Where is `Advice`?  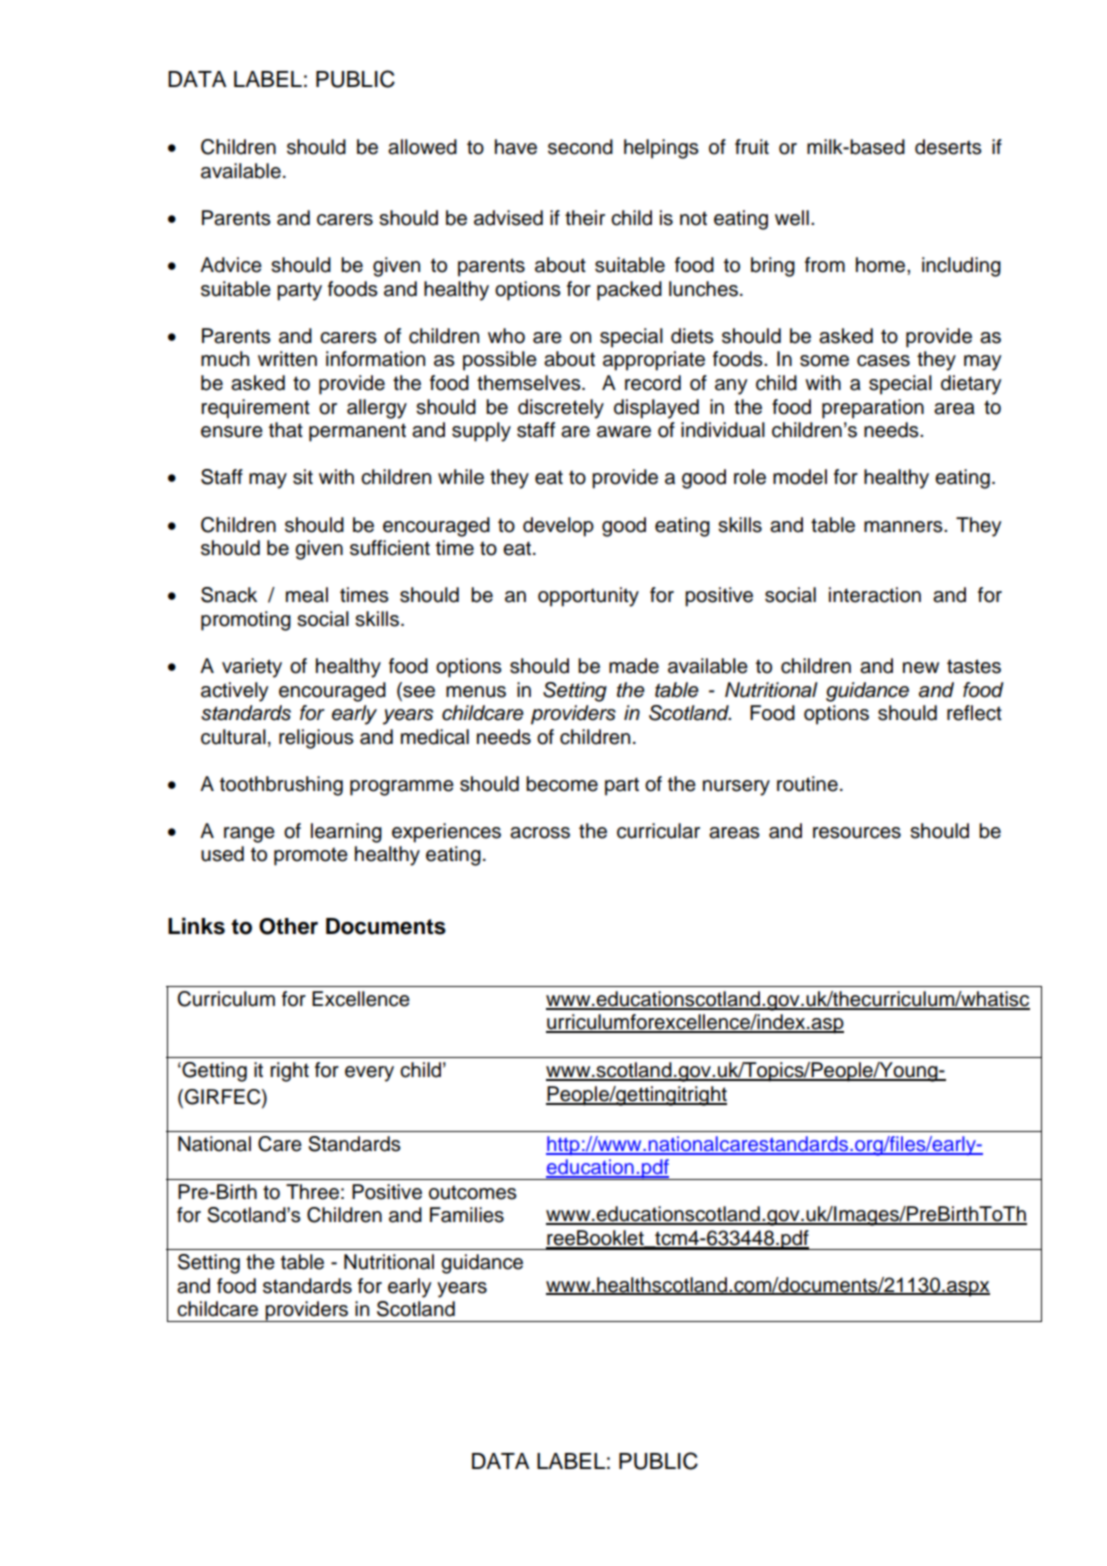 Advice is located at coordinates (231, 265).
